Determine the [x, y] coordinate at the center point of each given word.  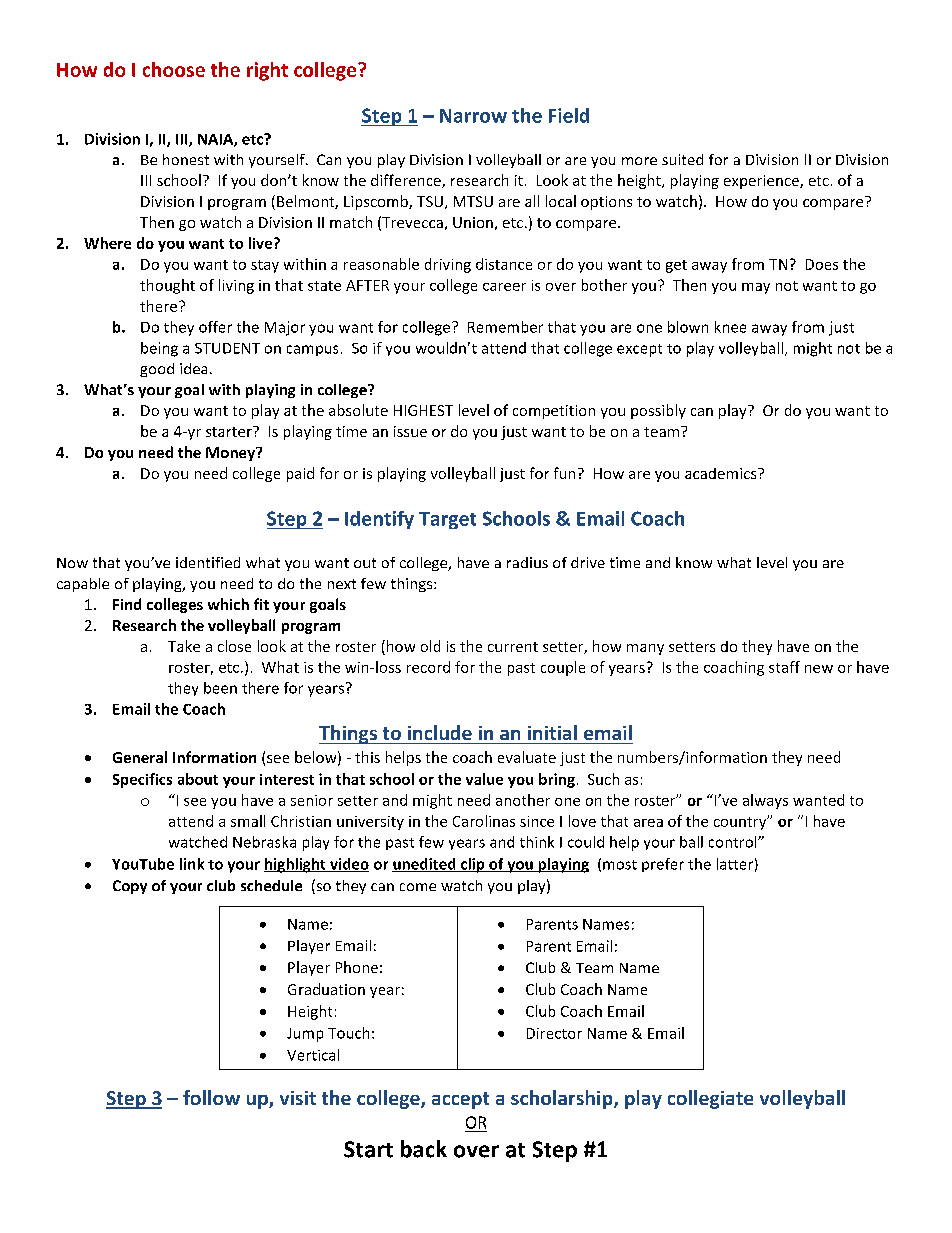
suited [682, 159]
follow [211, 1097]
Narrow [473, 116]
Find [127, 604]
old [430, 646]
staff [784, 667]
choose [174, 69]
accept [460, 1100]
